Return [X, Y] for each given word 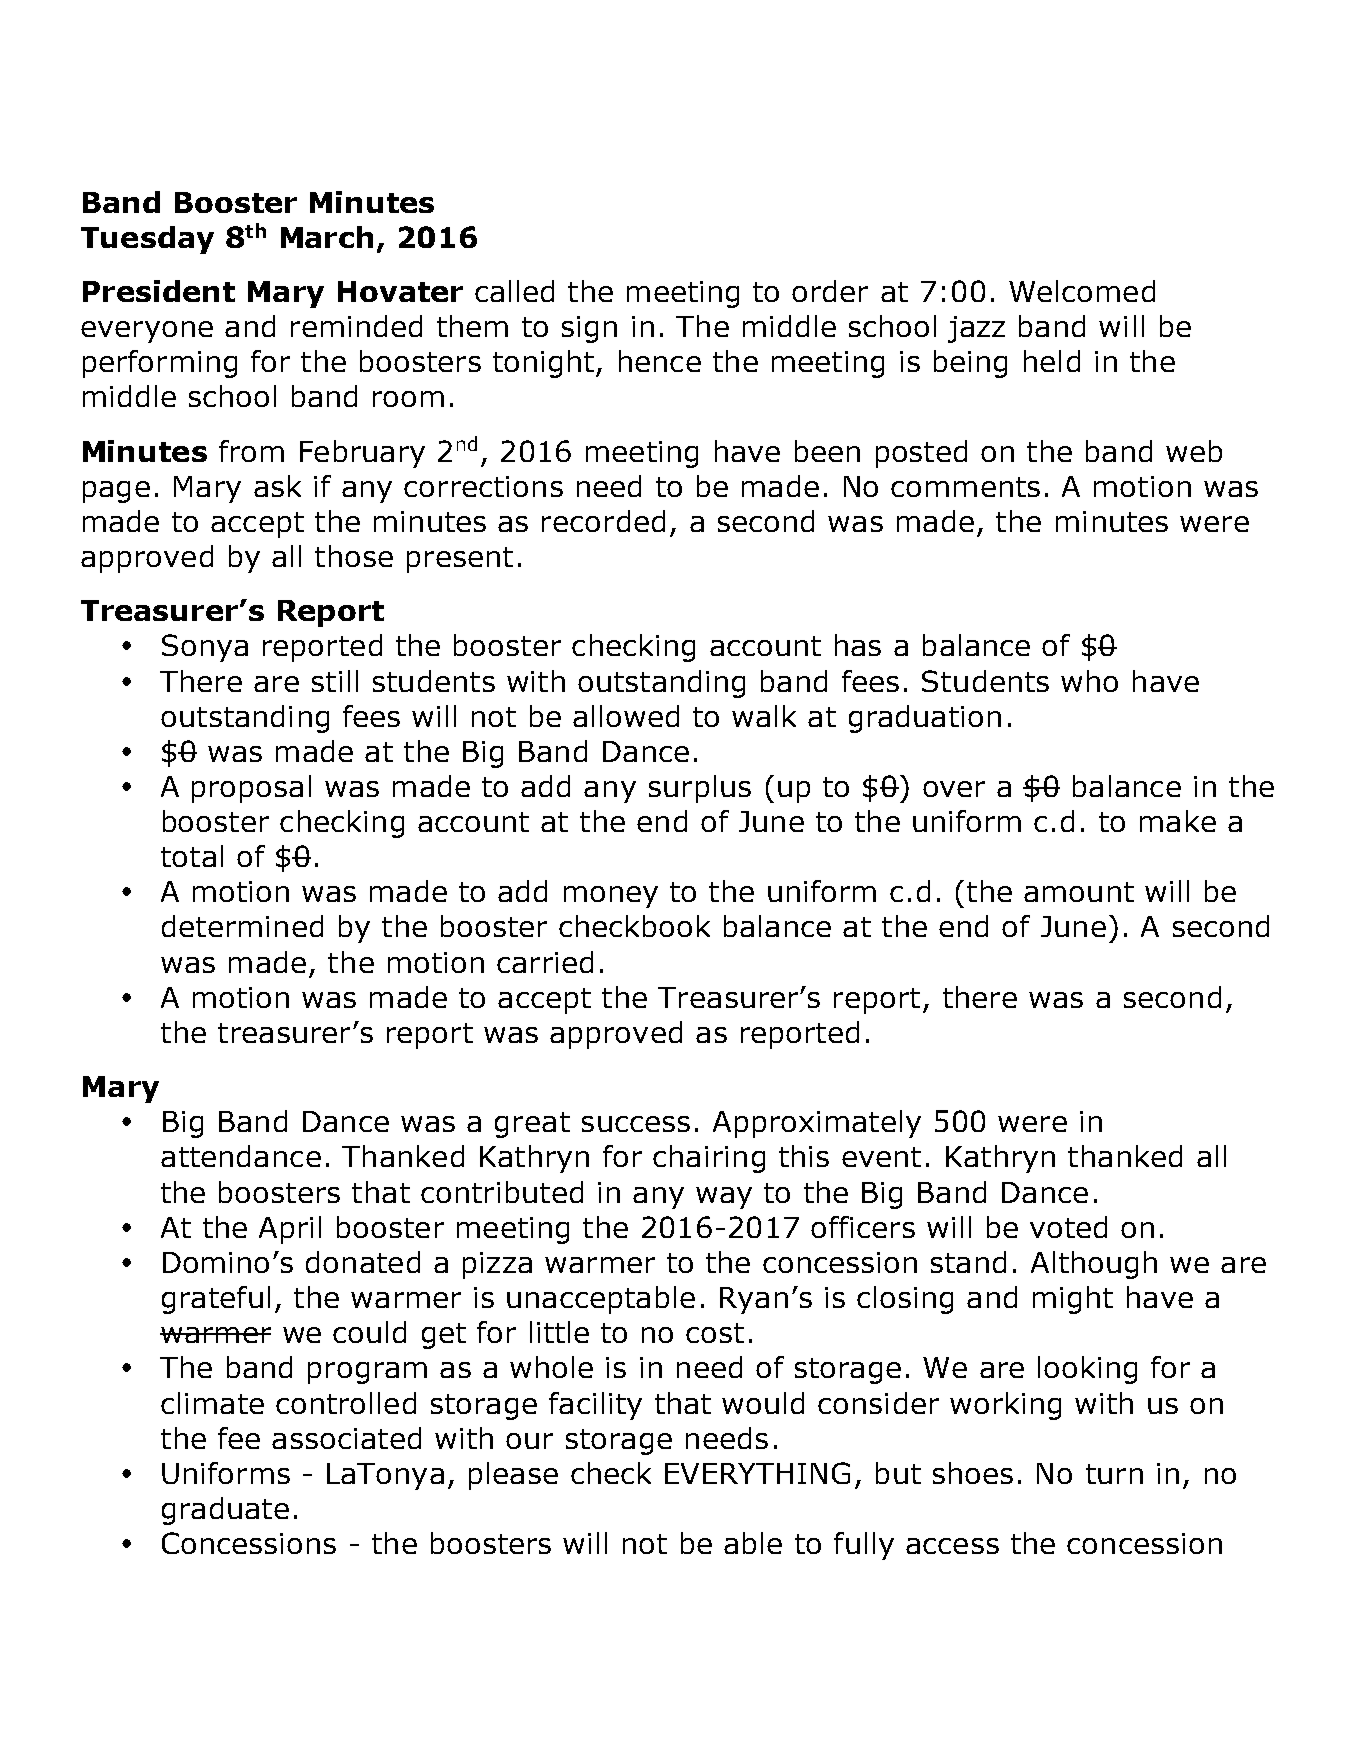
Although [1094, 1265]
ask [277, 486]
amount [1079, 892]
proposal [251, 789]
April [290, 1230]
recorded [603, 521]
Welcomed [1082, 291]
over [954, 789]
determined [242, 926]
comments [965, 487]
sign [589, 329]
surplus [700, 789]
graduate [225, 1511]
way [724, 1198]
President [159, 291]
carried [545, 962]
